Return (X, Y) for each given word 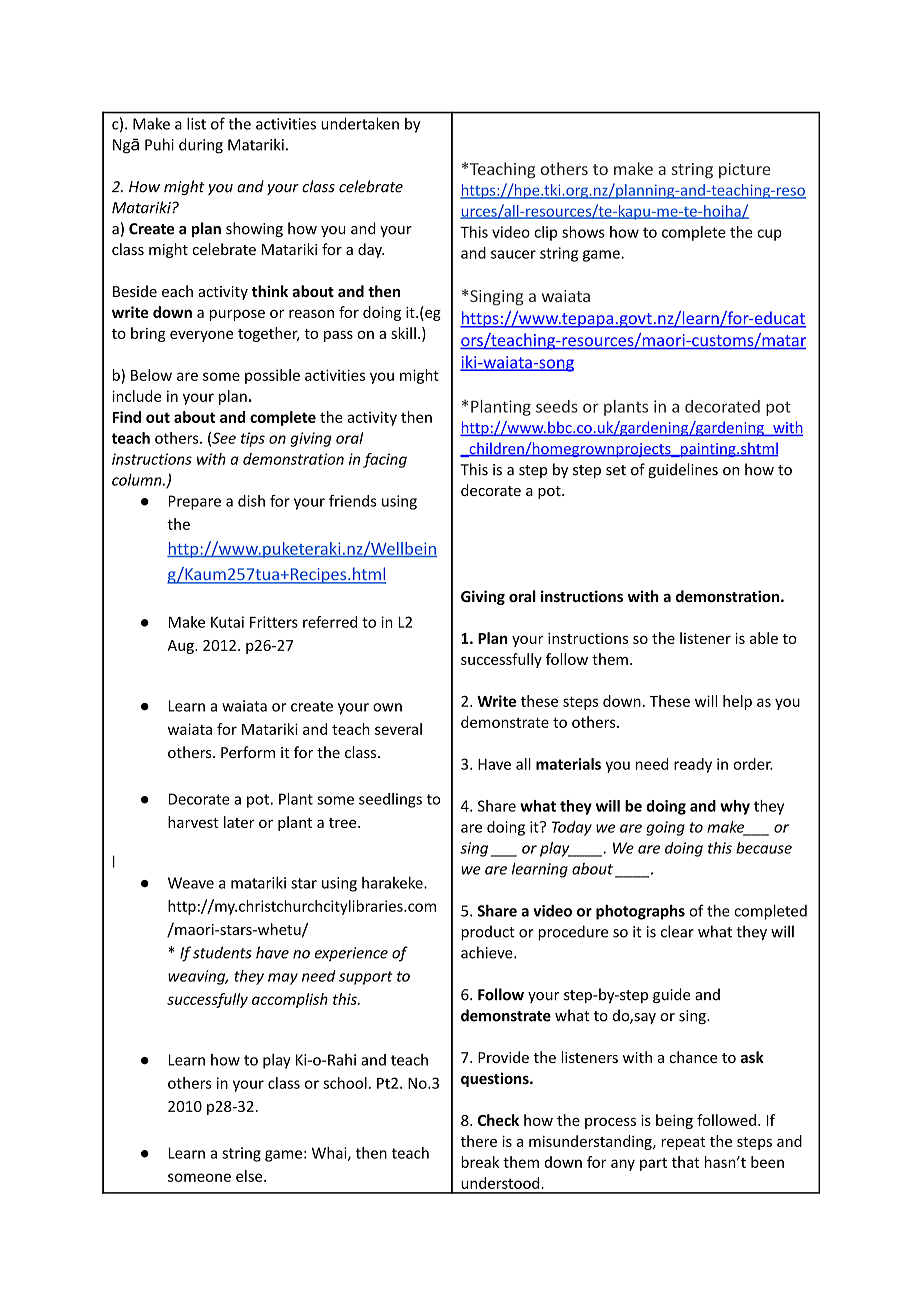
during (201, 146)
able (764, 638)
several (398, 729)
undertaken (360, 123)
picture (744, 170)
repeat (683, 1143)
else (250, 1176)
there (478, 1141)
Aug (181, 647)
